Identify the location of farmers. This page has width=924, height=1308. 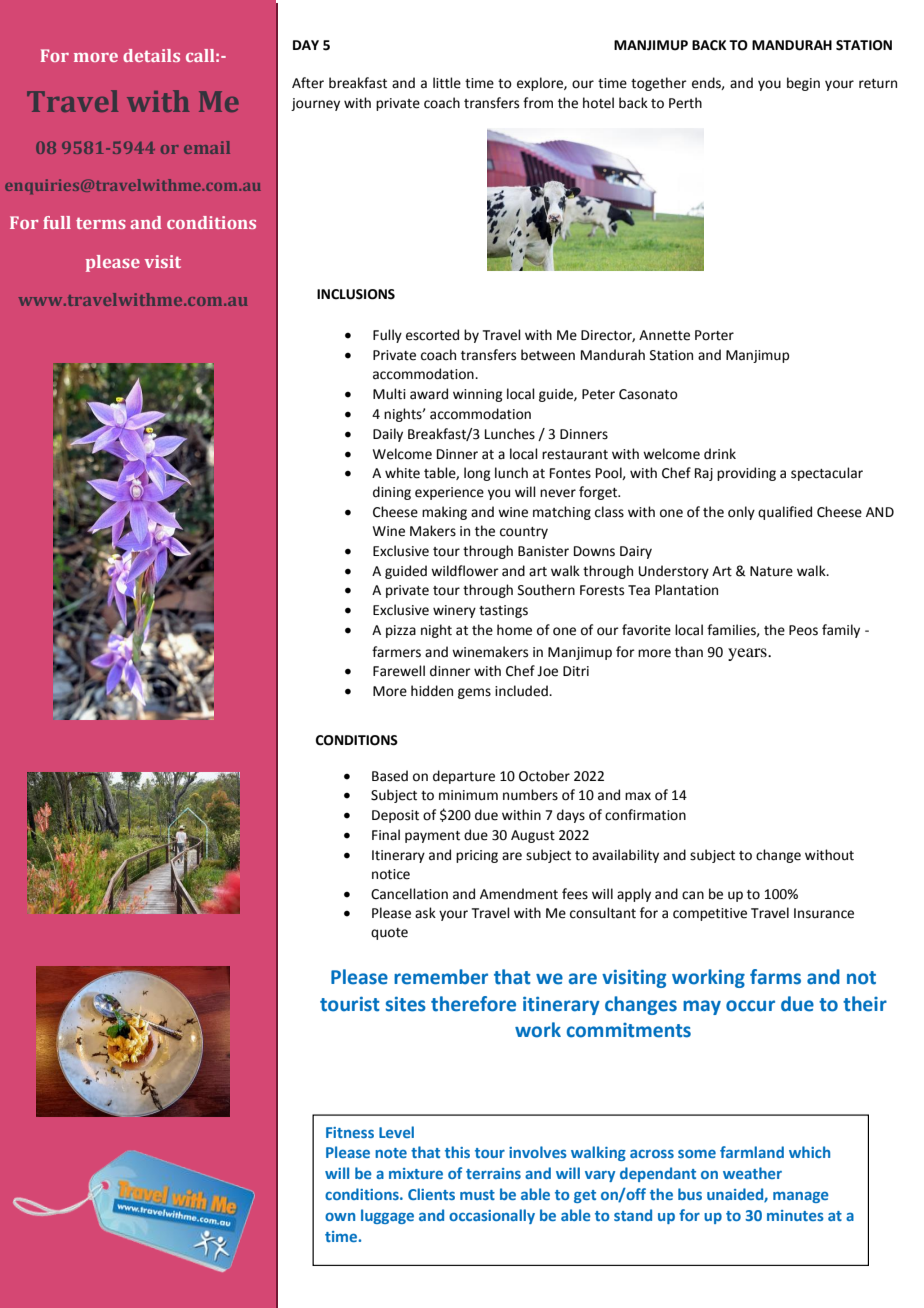
(396, 652).
